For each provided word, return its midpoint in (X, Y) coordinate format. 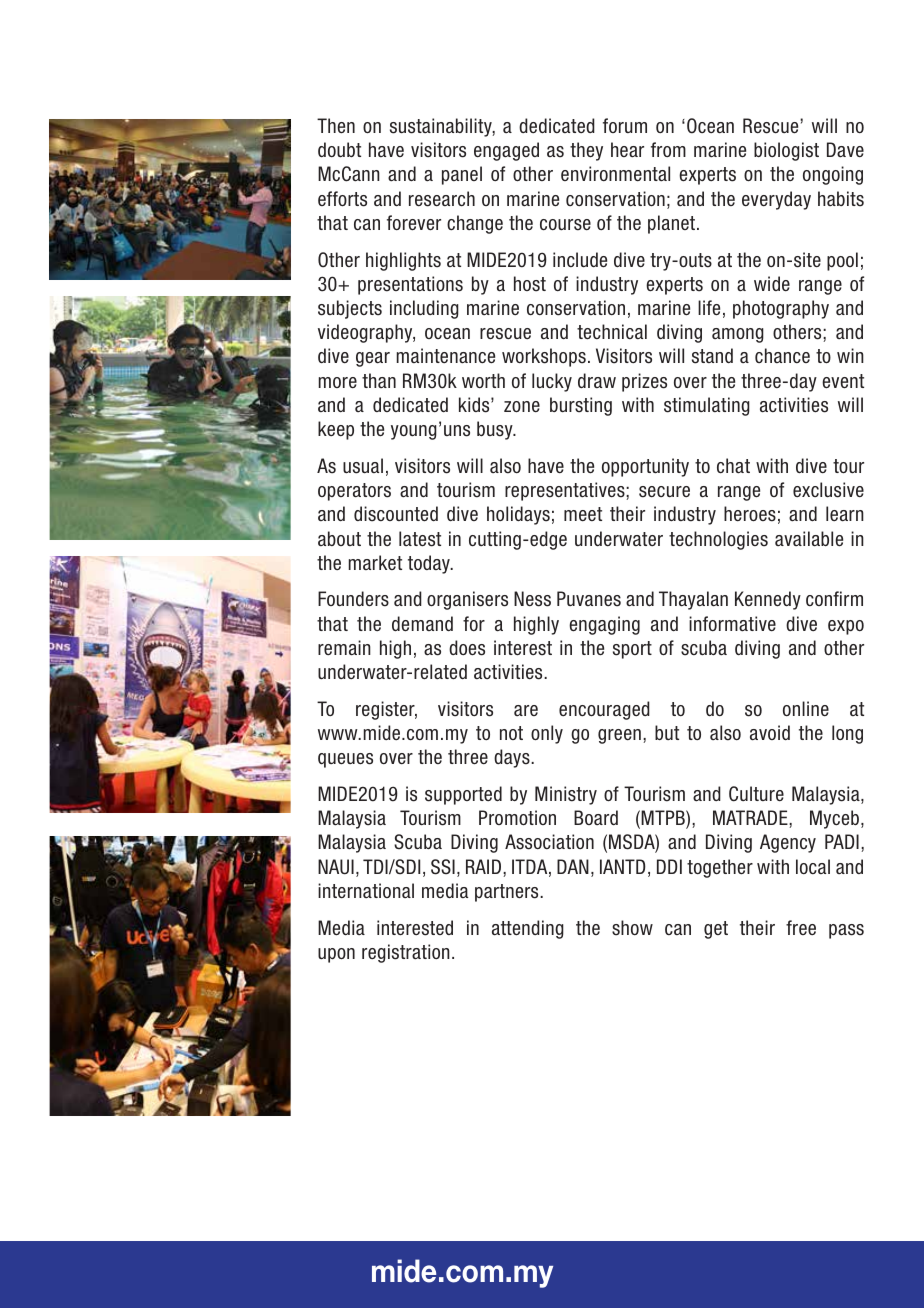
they (586, 151)
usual (363, 466)
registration (406, 953)
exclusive (828, 490)
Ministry (566, 795)
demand (422, 624)
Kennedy (768, 600)
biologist (786, 151)
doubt (339, 150)
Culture (756, 794)
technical (612, 332)
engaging (604, 625)
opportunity (645, 467)
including (424, 309)
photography (781, 309)
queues (345, 760)
